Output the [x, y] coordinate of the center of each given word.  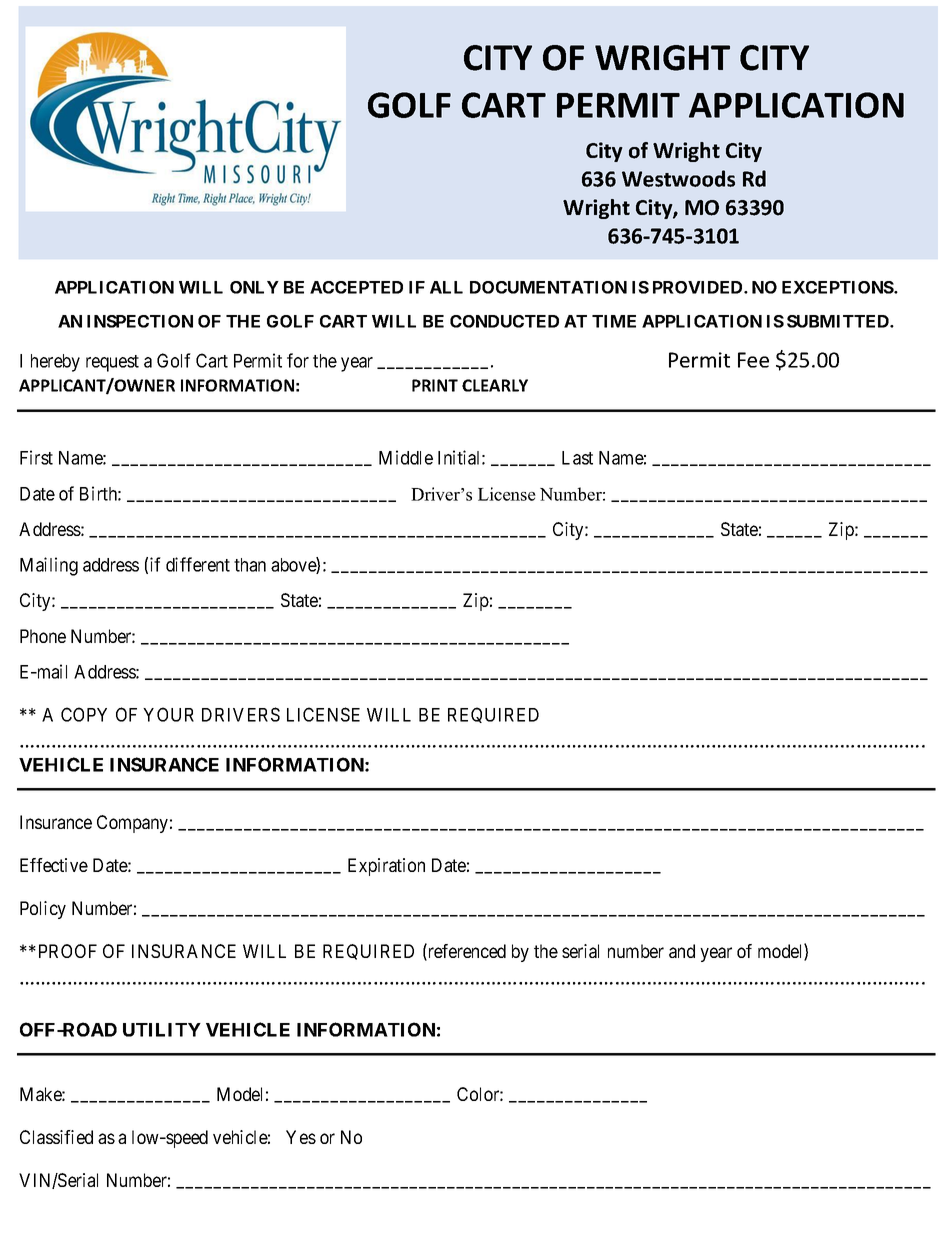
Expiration [386, 867]
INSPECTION [140, 321]
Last [577, 458]
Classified [56, 1137]
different [198, 564]
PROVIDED [699, 287]
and [682, 951]
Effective [54, 865]
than [250, 565]
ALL [446, 287]
